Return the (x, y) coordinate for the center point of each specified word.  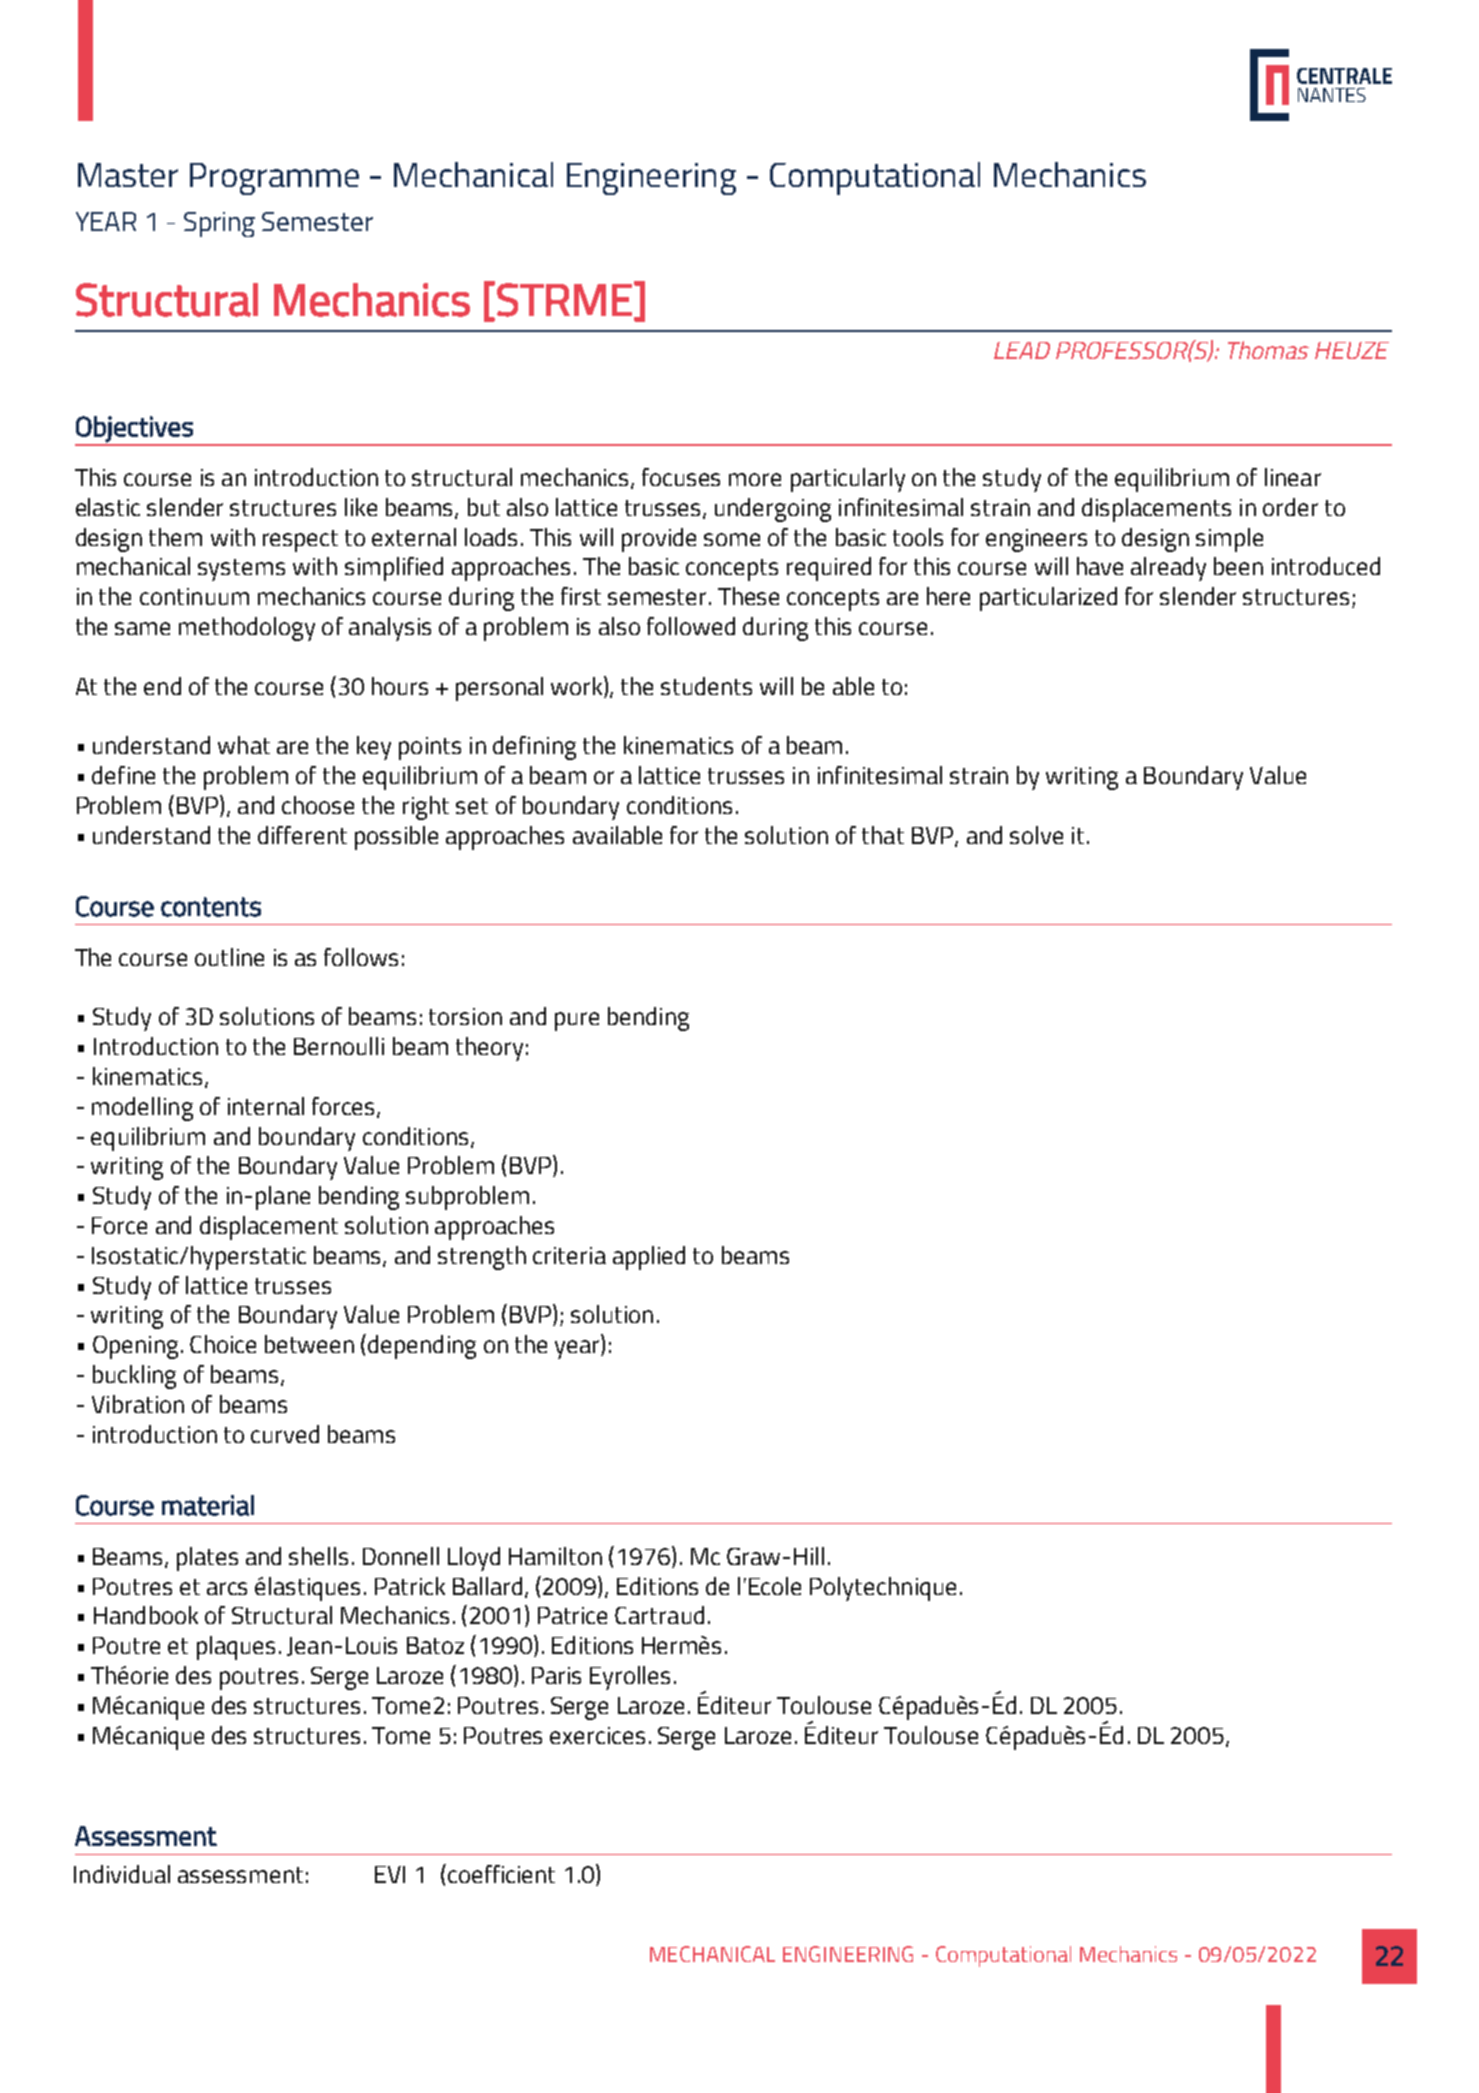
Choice (223, 1344)
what (244, 745)
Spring (219, 224)
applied (649, 1258)
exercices (597, 1735)
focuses (681, 477)
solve (1036, 835)
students (706, 686)
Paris (556, 1675)
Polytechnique (883, 1589)
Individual (122, 1874)
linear (1293, 477)
